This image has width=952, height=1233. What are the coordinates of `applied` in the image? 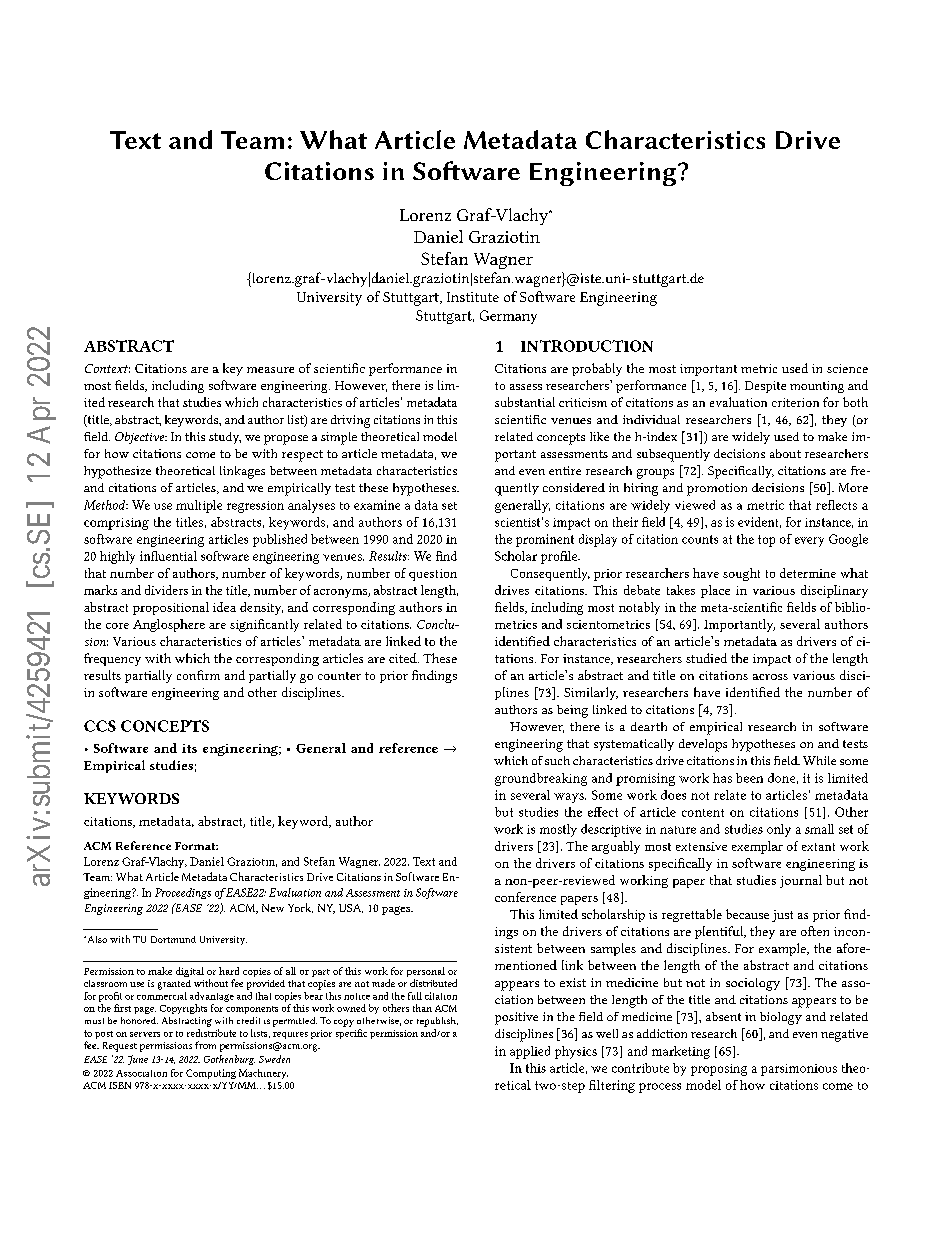 It's located at (530, 1052).
